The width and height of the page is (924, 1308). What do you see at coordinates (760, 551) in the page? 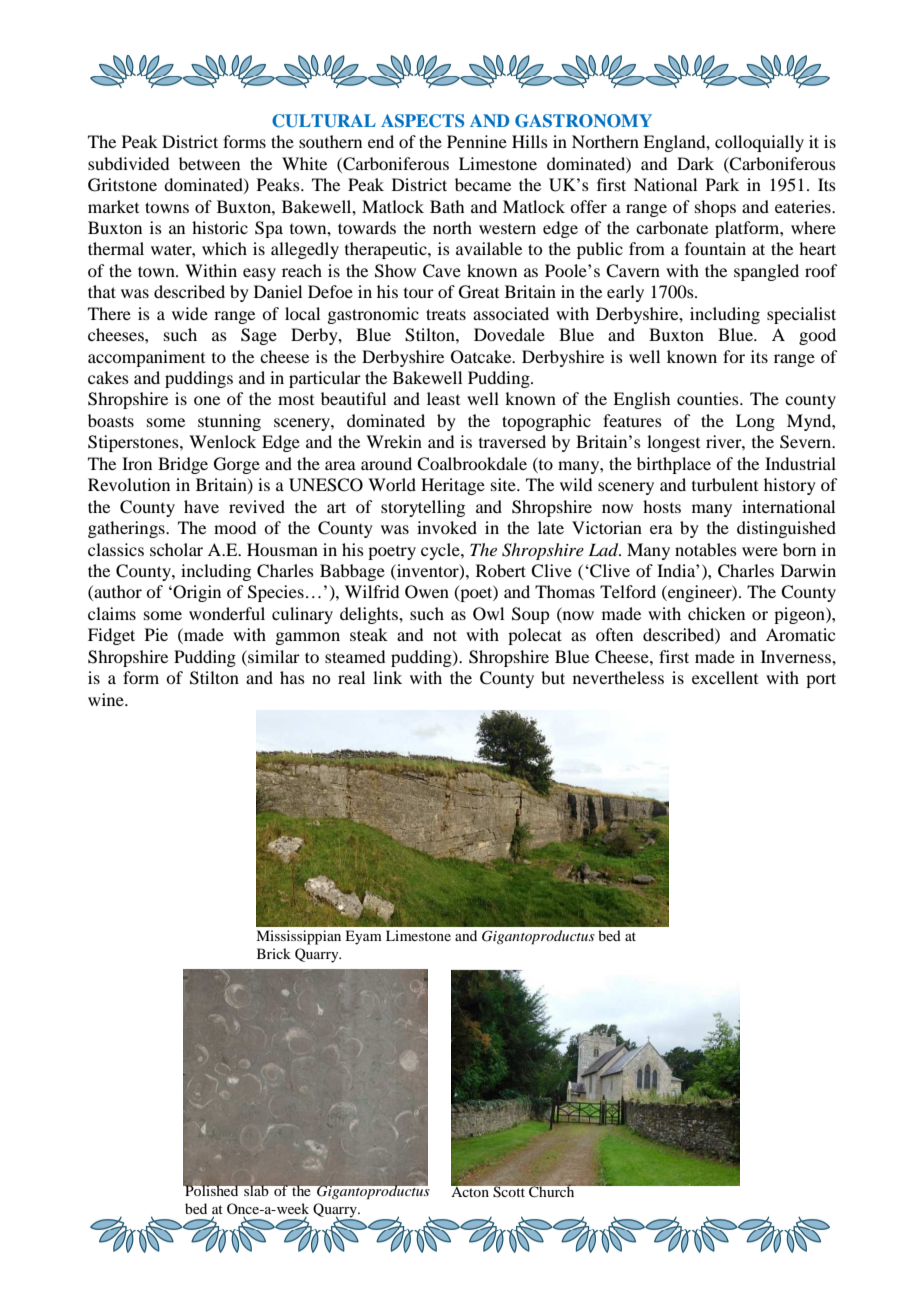
I see `were` at bounding box center [760, 551].
